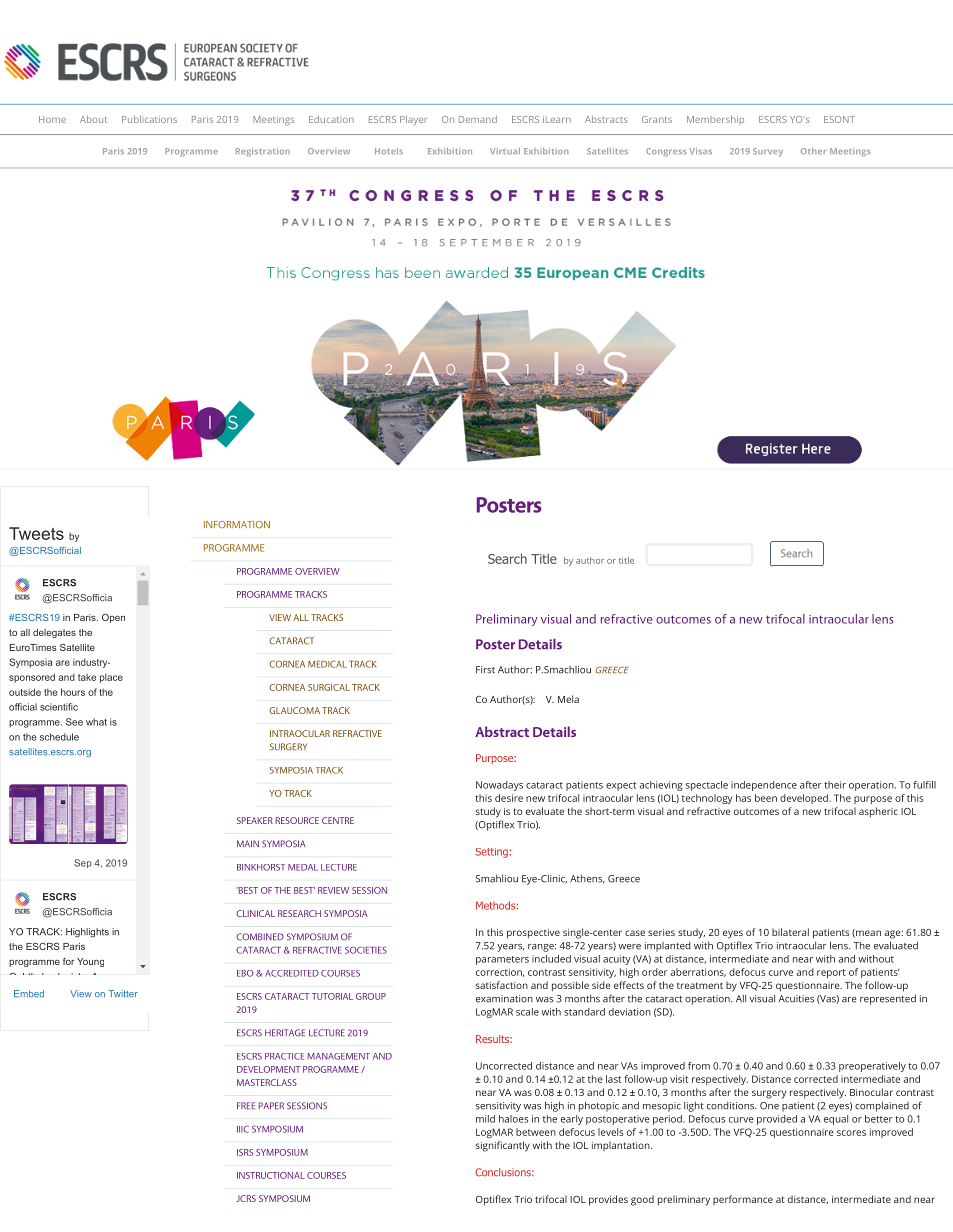  Describe the element at coordinates (237, 525) in the document. I see `INFORMATION` at that location.
